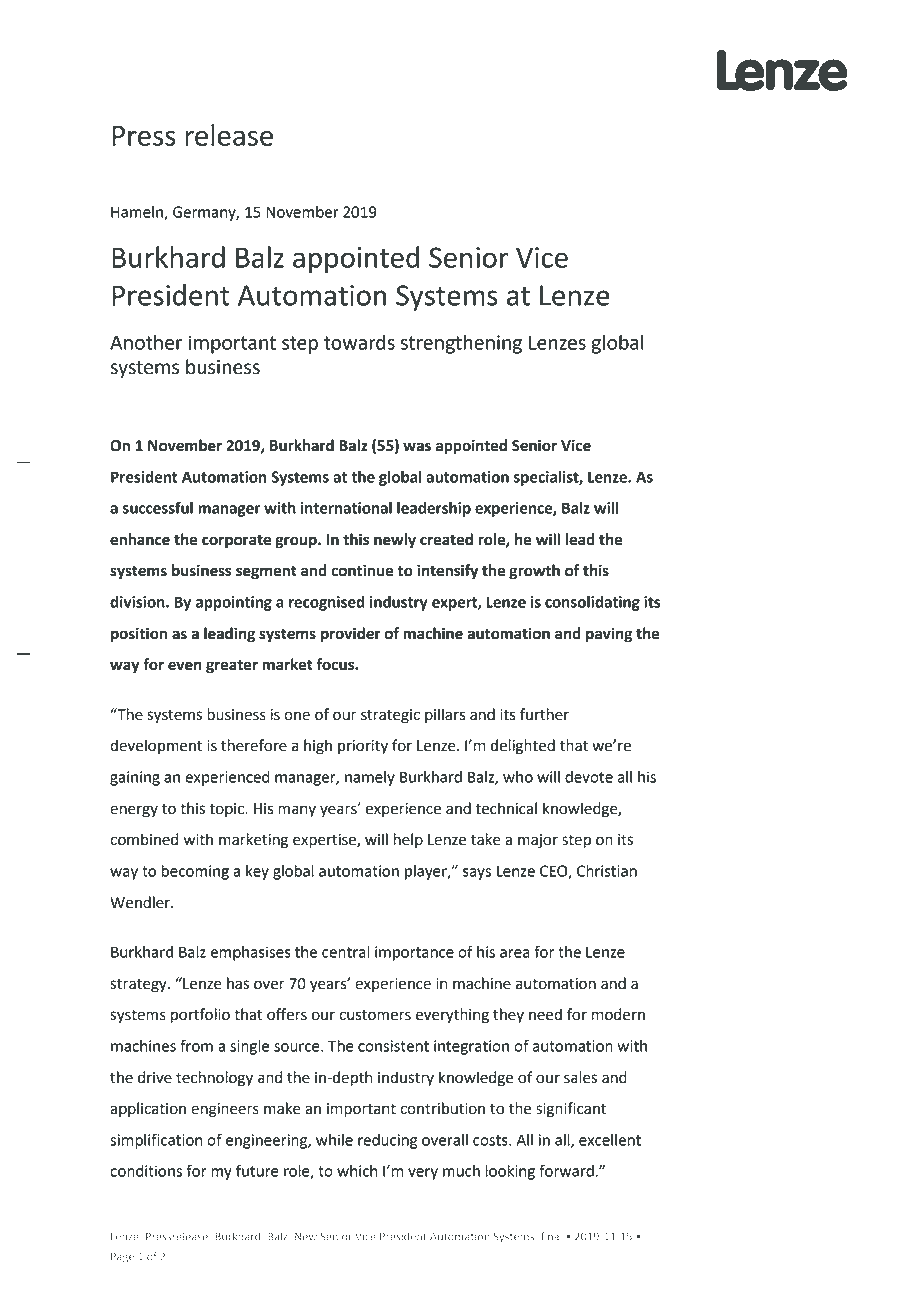 The image size is (924, 1308). I want to click on Another, so click(146, 342).
